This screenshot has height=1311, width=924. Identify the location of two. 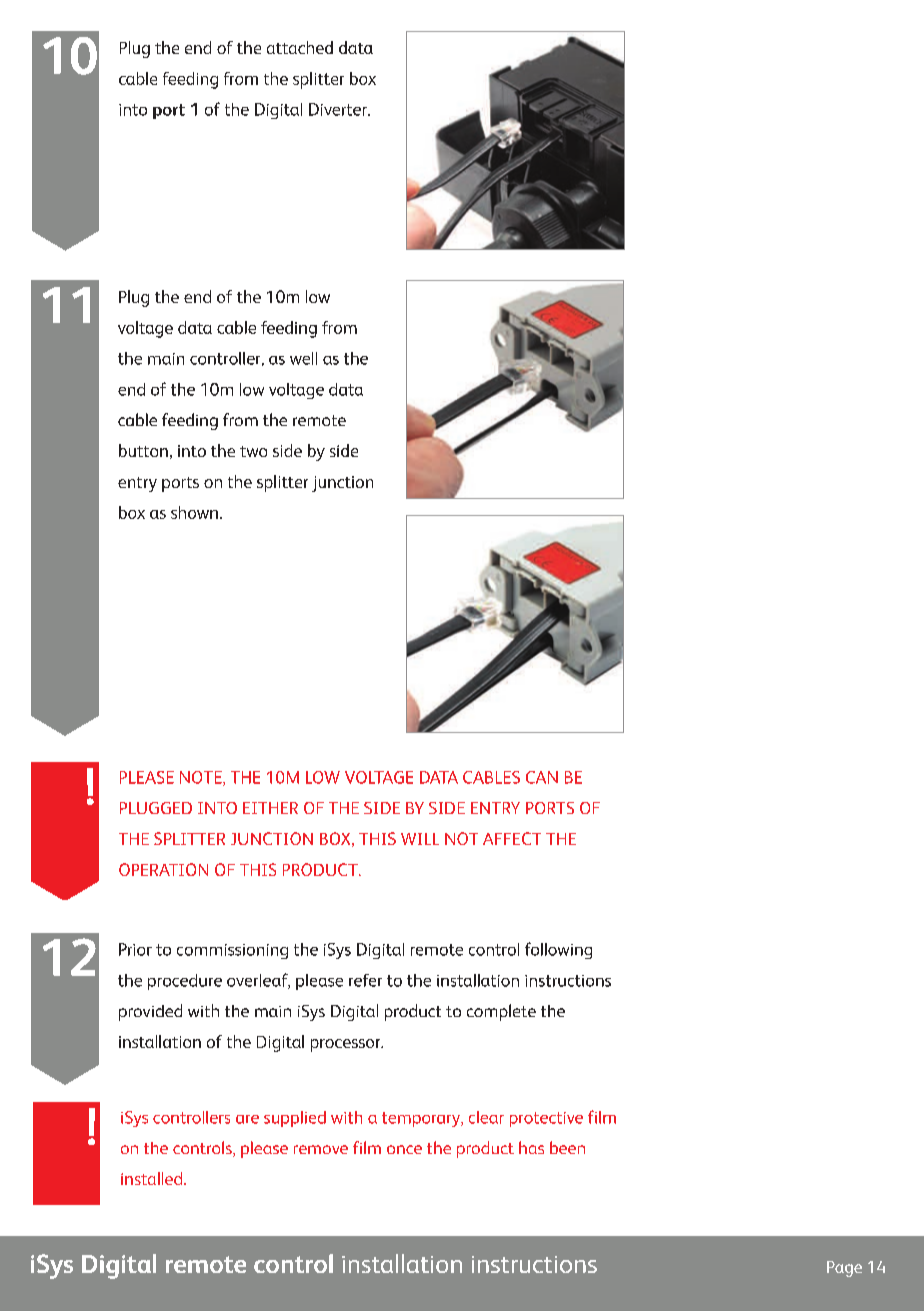
(253, 451).
